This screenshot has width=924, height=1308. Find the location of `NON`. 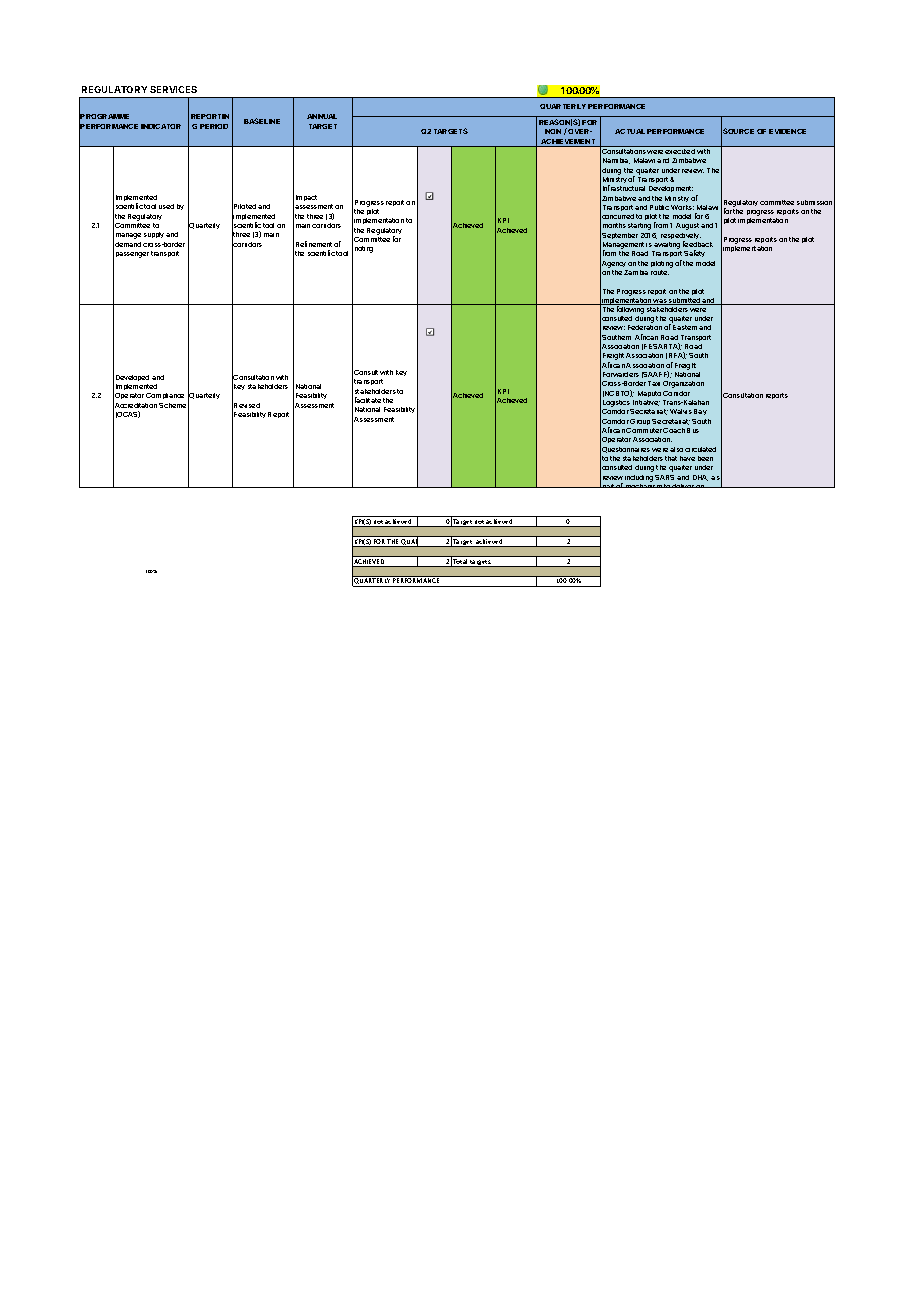

NON is located at coordinates (553, 131).
